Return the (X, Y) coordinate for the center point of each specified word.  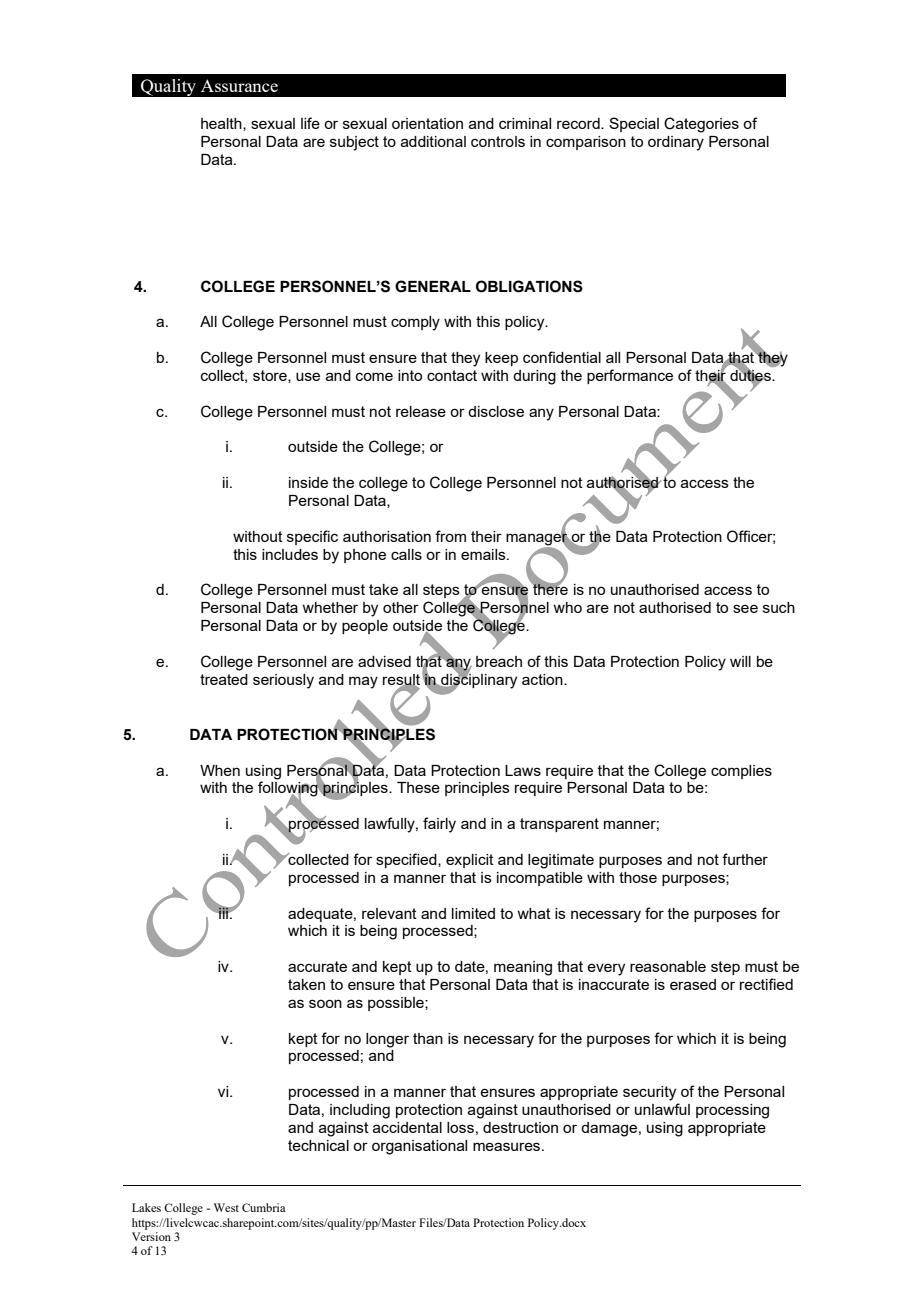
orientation (427, 123)
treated (224, 679)
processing (732, 1111)
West (226, 1207)
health (222, 124)
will (740, 661)
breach (499, 661)
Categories (701, 125)
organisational (419, 1147)
